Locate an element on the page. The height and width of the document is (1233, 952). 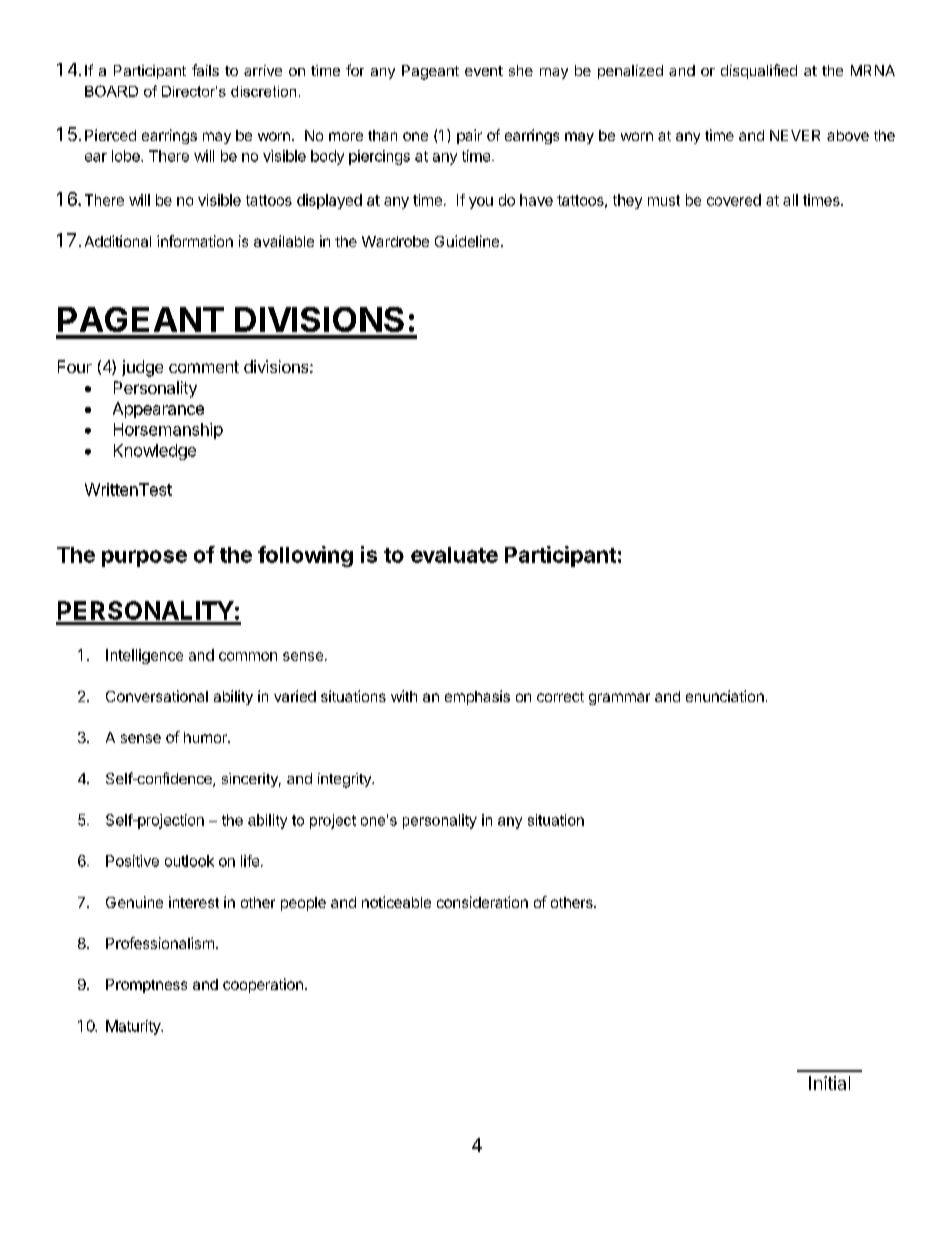
disqualified is located at coordinates (759, 71).
